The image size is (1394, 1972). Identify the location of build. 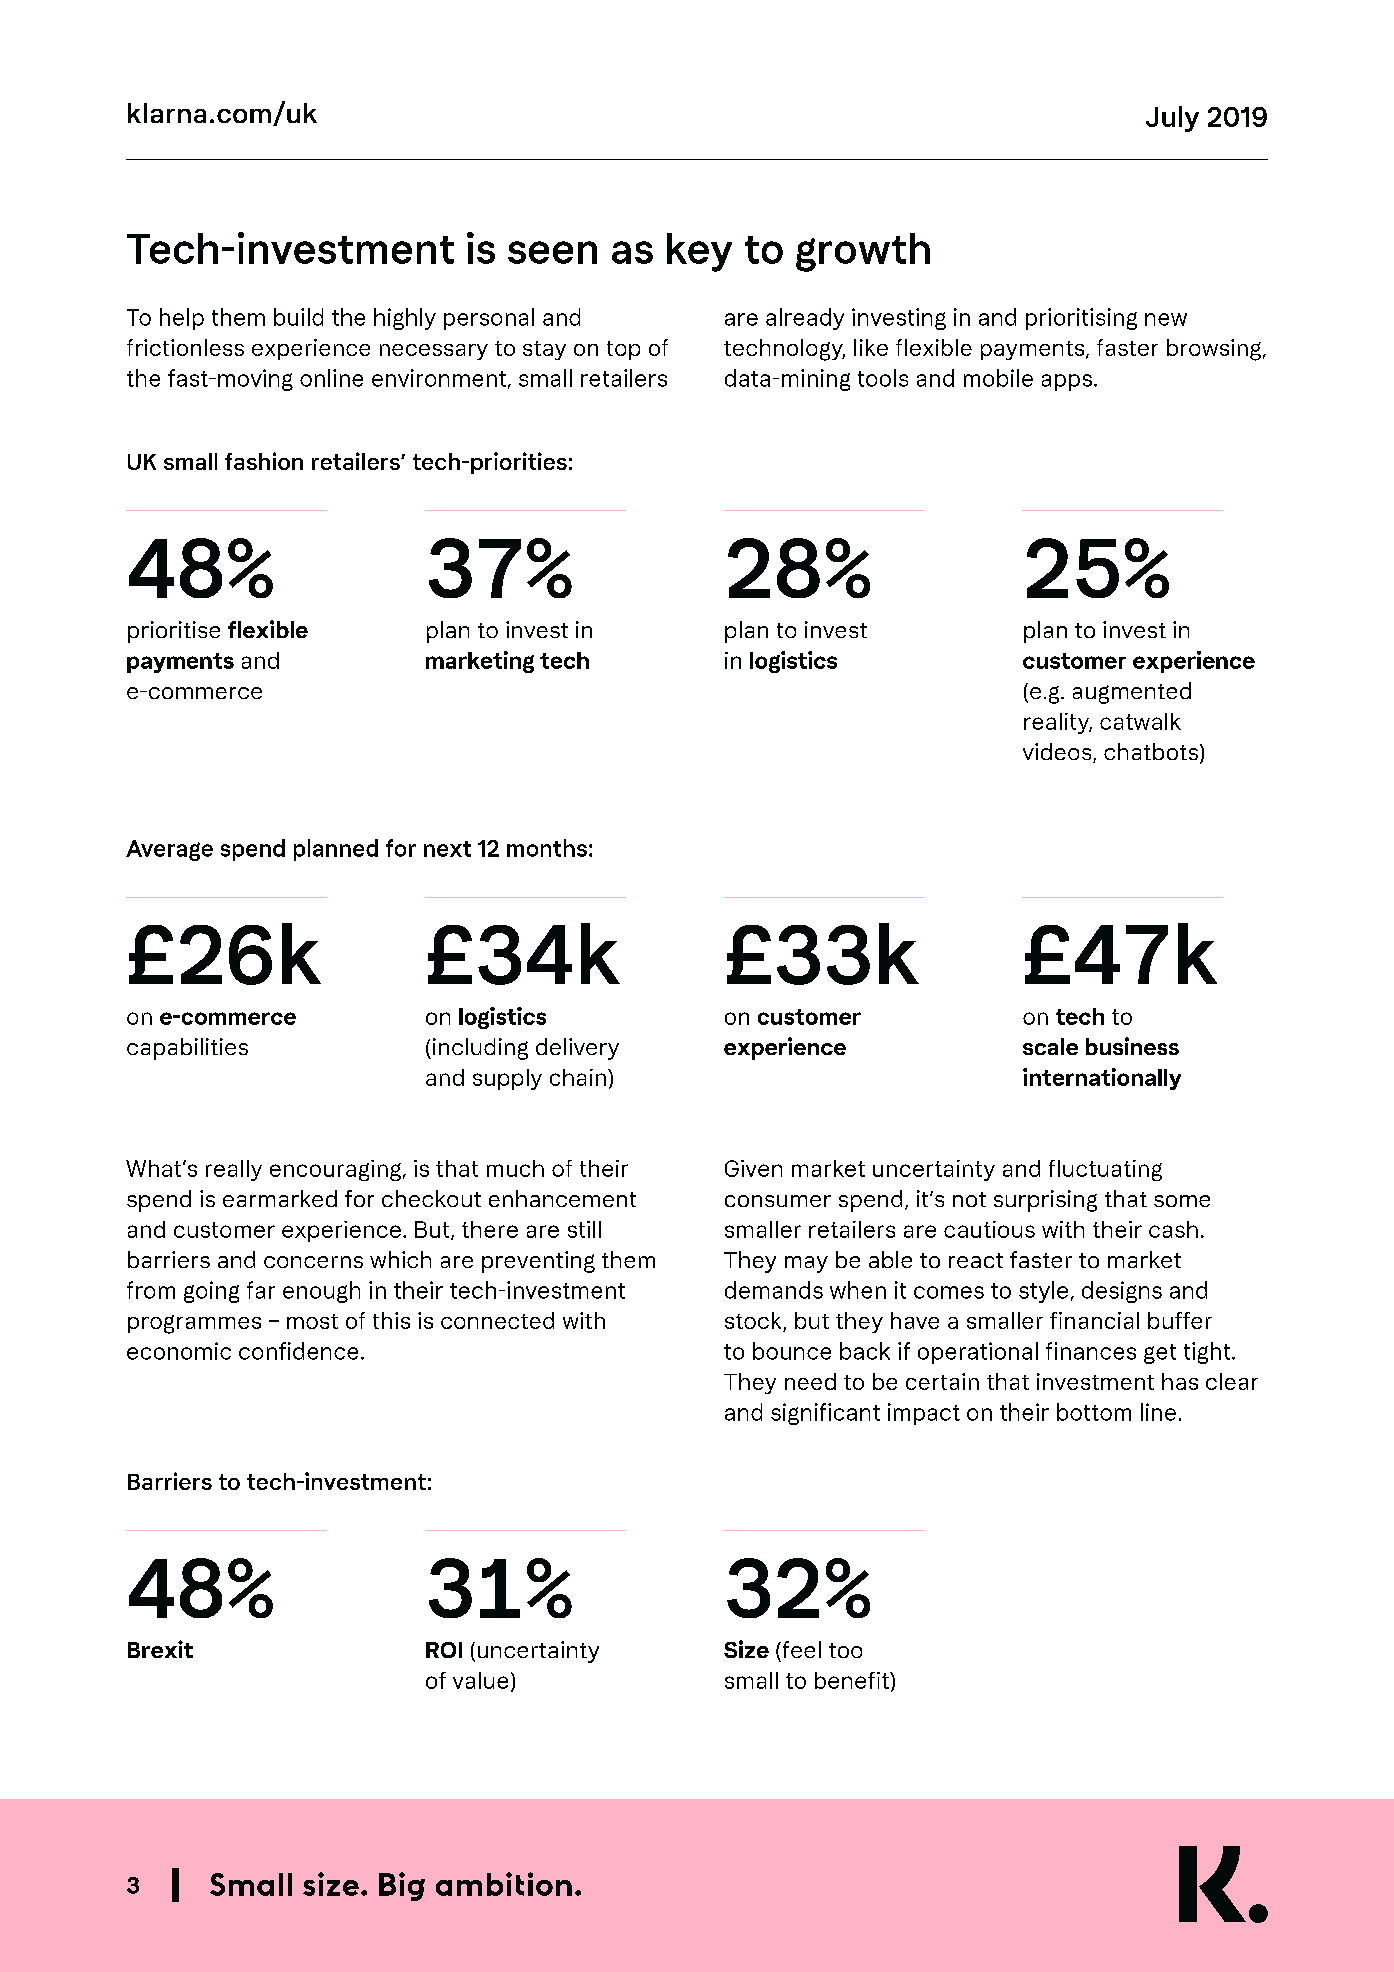
(298, 317).
